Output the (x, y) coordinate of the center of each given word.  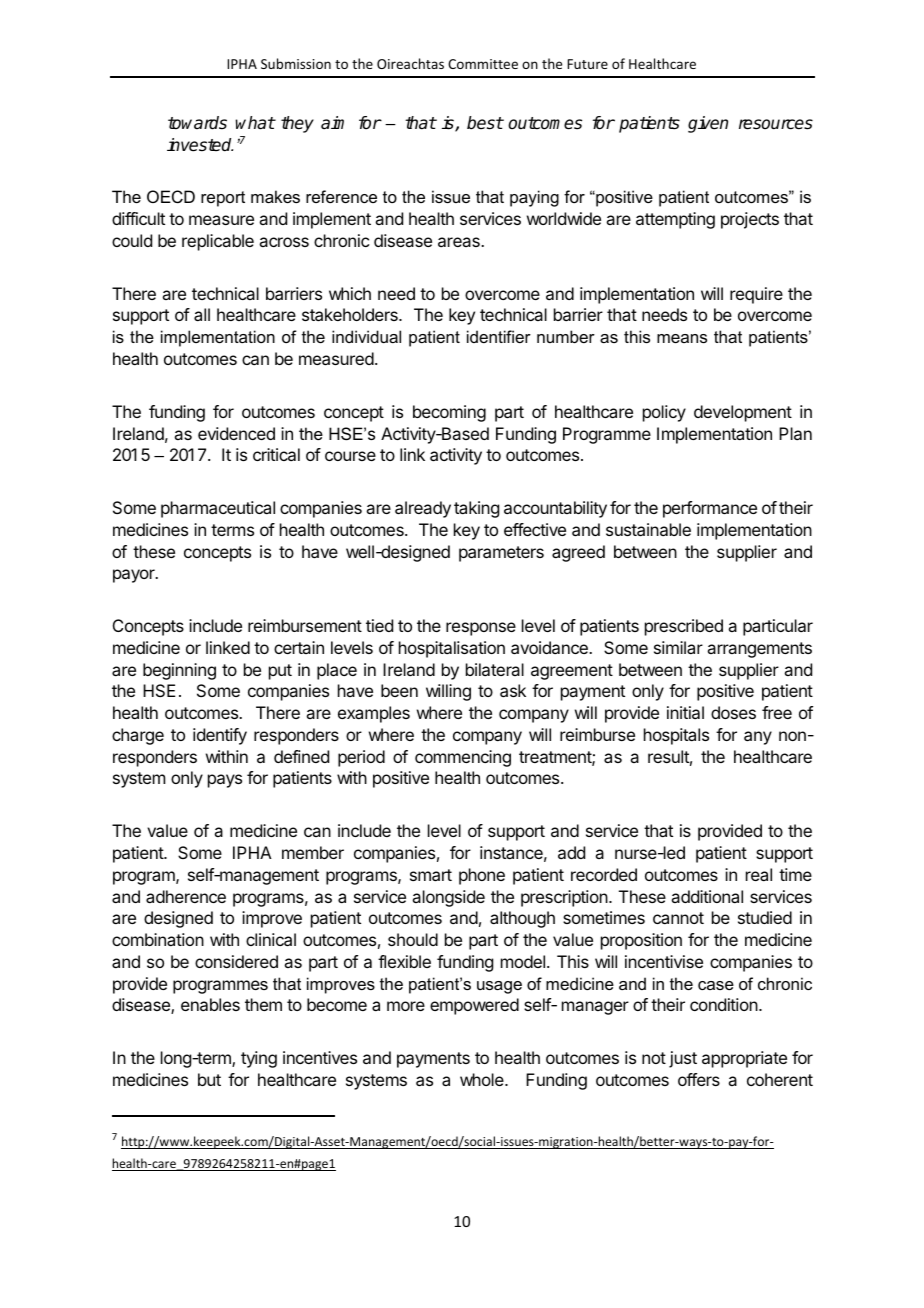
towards (197, 123)
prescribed (684, 627)
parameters (501, 554)
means (682, 338)
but (209, 1079)
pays (225, 781)
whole (483, 1079)
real (759, 874)
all (202, 314)
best (485, 123)
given (708, 124)
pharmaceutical (218, 509)
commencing (463, 758)
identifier (499, 336)
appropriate (744, 1059)
